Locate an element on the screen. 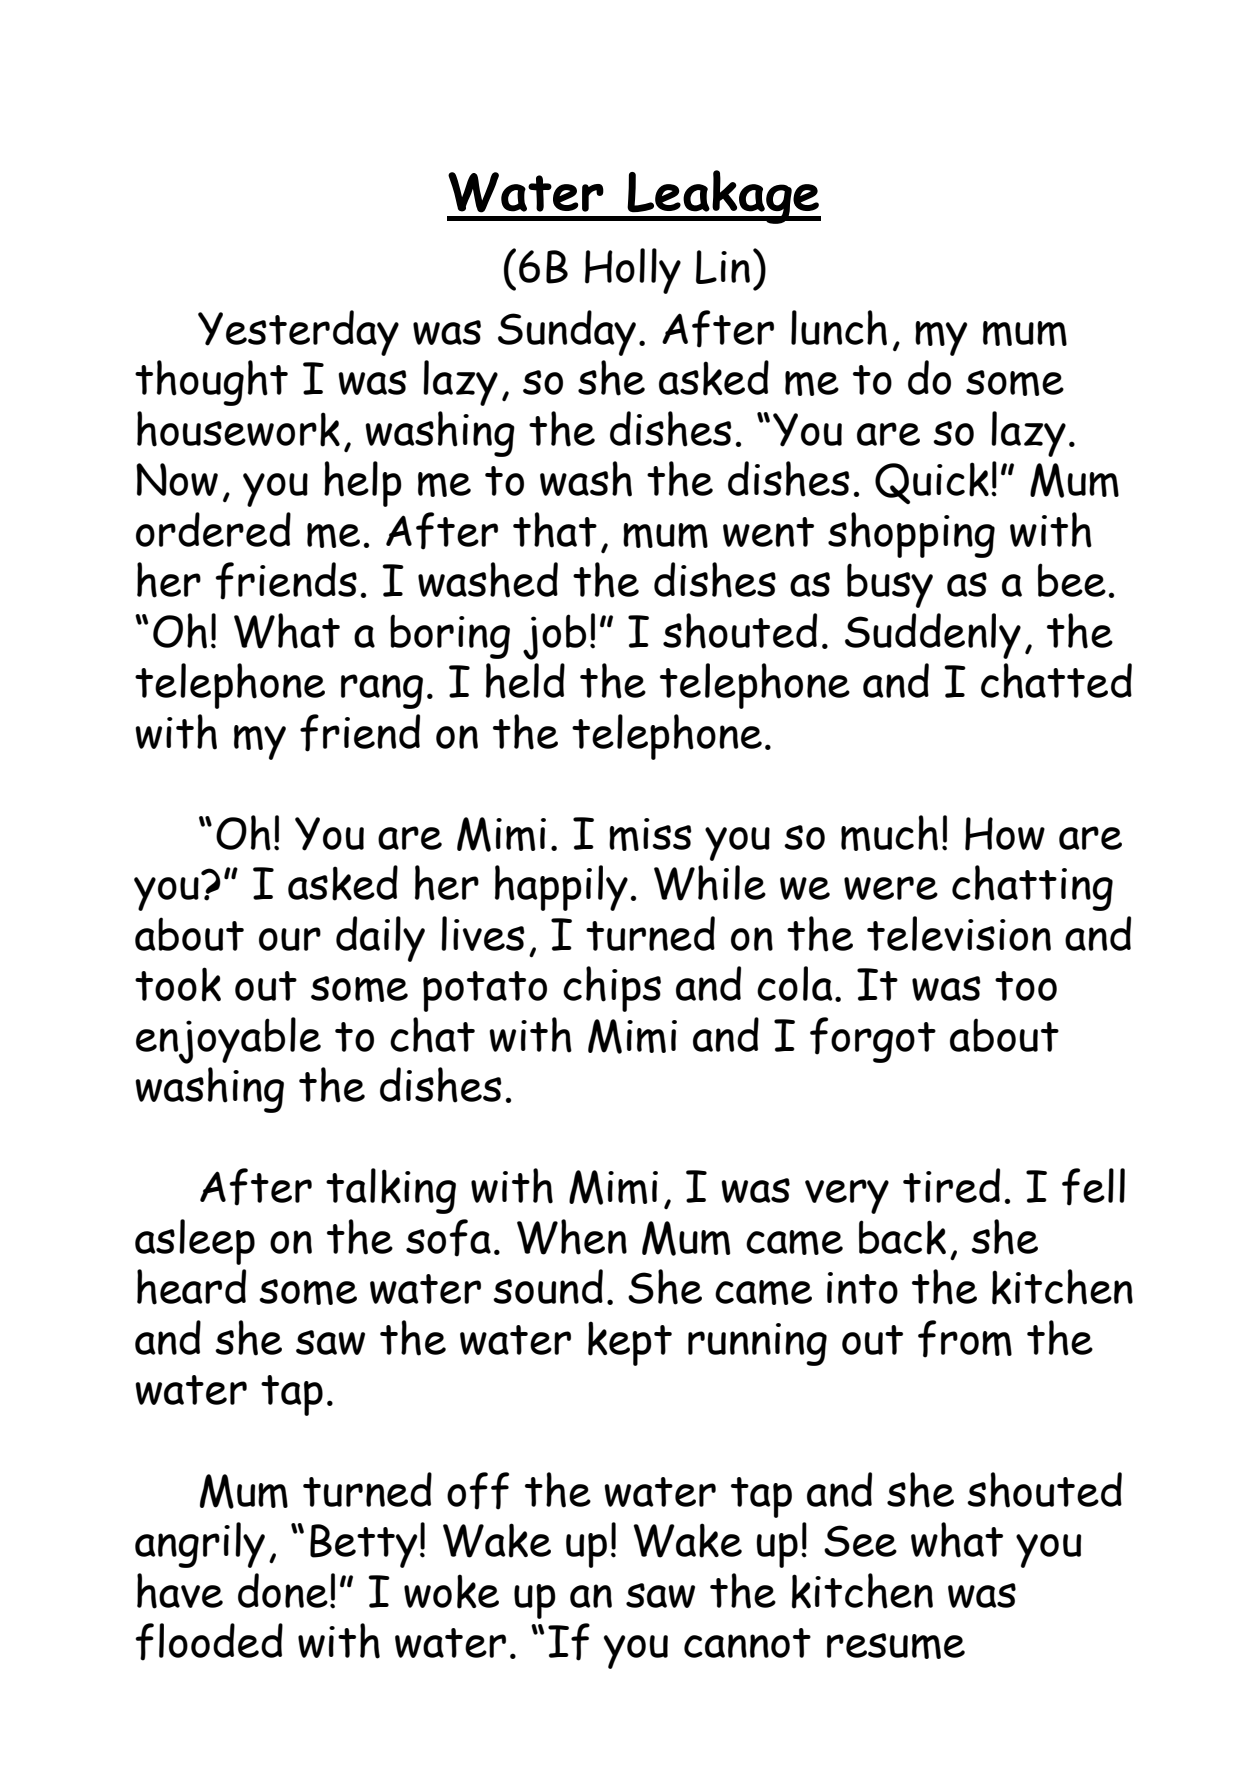 The width and height of the screenshot is (1253, 1772). resume is located at coordinates (896, 1646).
